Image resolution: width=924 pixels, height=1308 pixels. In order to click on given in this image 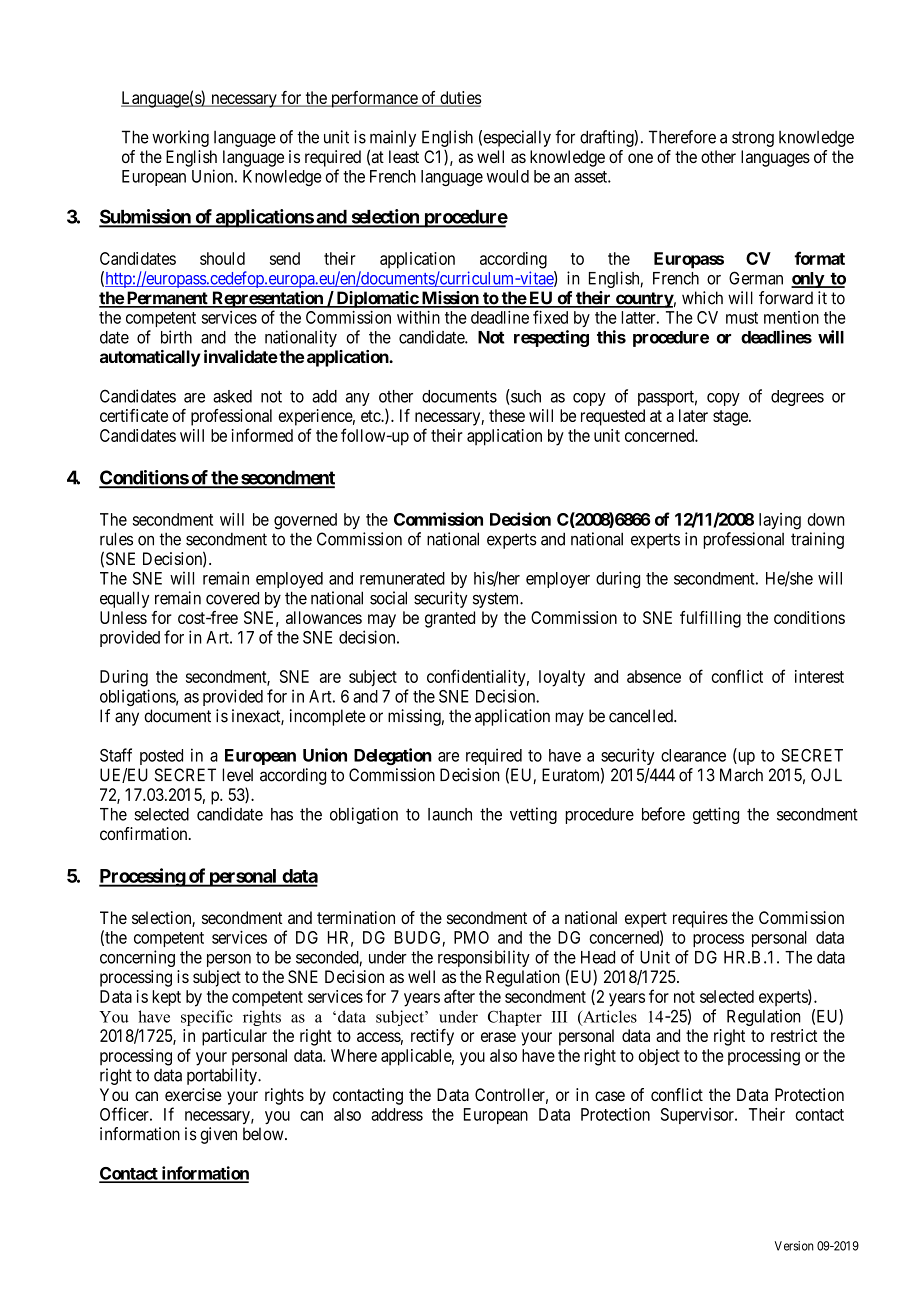, I will do `click(218, 1135)`.
